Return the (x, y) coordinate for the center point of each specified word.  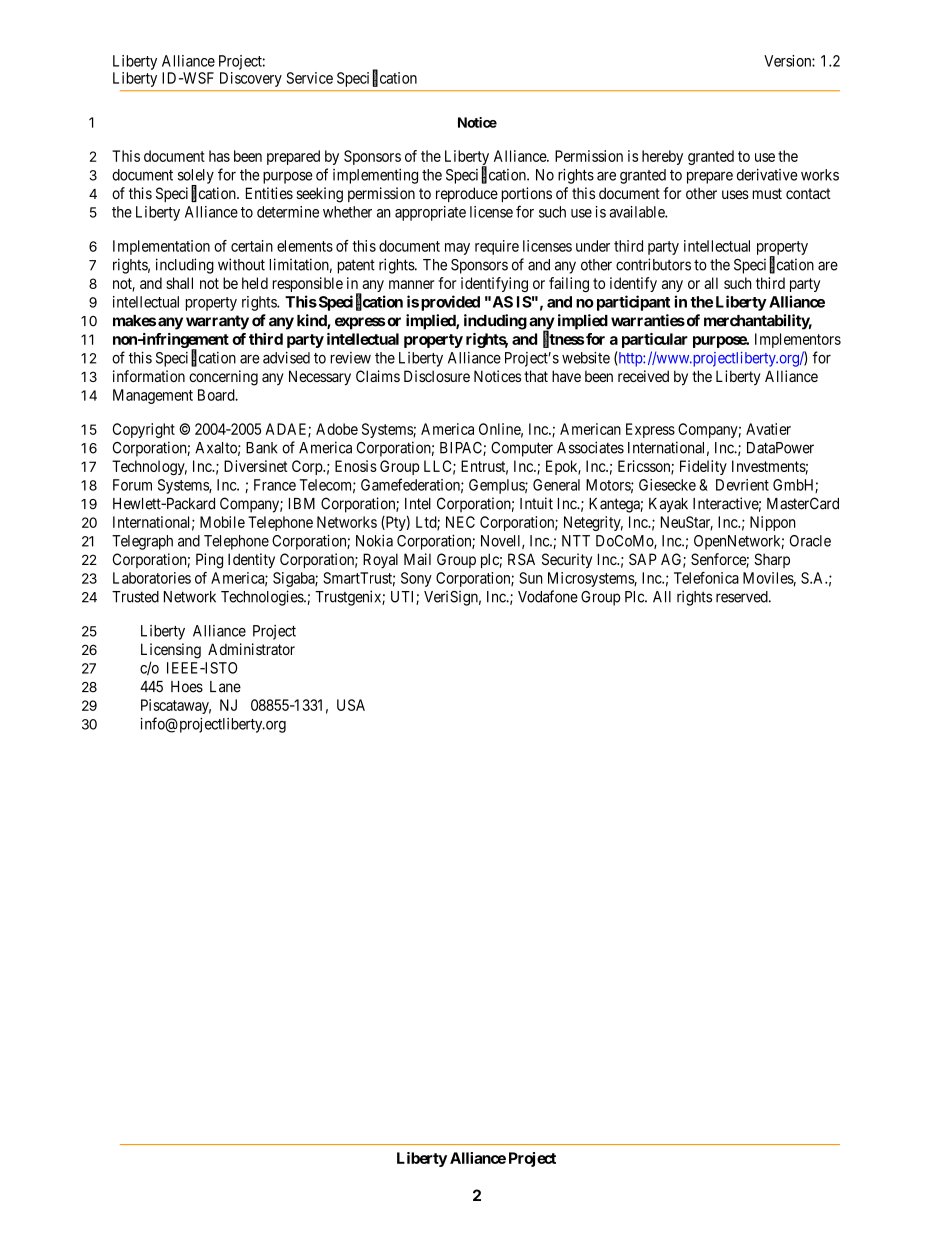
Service (310, 78)
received (643, 376)
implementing (375, 176)
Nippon (773, 523)
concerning (223, 378)
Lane (225, 687)
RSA (521, 559)
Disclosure (437, 376)
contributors (653, 264)
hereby (662, 157)
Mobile (222, 522)
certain (252, 246)
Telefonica (706, 578)
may (457, 249)
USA (351, 705)
